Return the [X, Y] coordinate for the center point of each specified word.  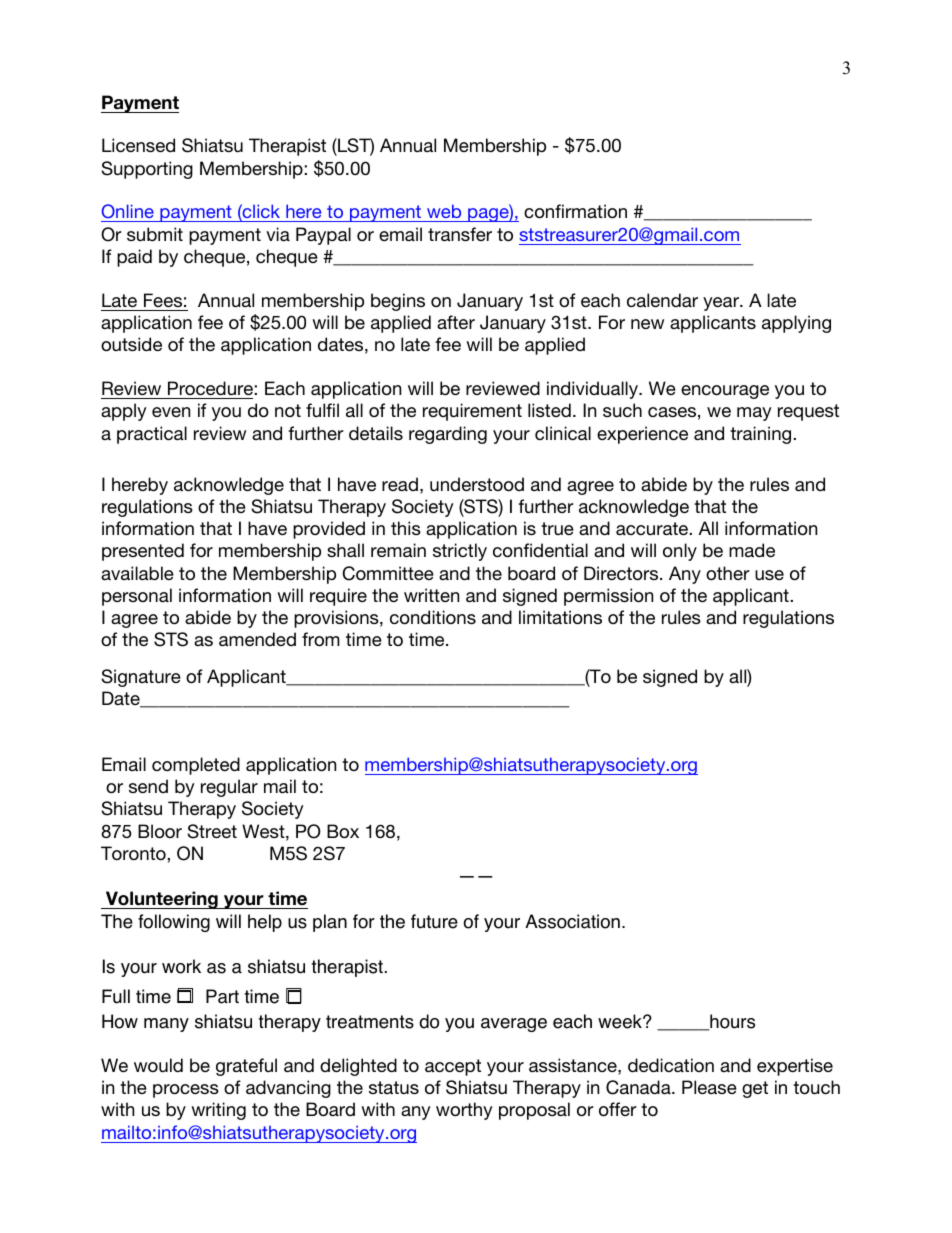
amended [257, 639]
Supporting [147, 170]
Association [572, 921]
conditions [433, 617]
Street [212, 831]
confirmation [575, 211]
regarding [448, 435]
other [727, 573]
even [171, 412]
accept [453, 1067]
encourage [725, 392]
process [186, 1091]
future [434, 921]
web [444, 211]
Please [709, 1087]
